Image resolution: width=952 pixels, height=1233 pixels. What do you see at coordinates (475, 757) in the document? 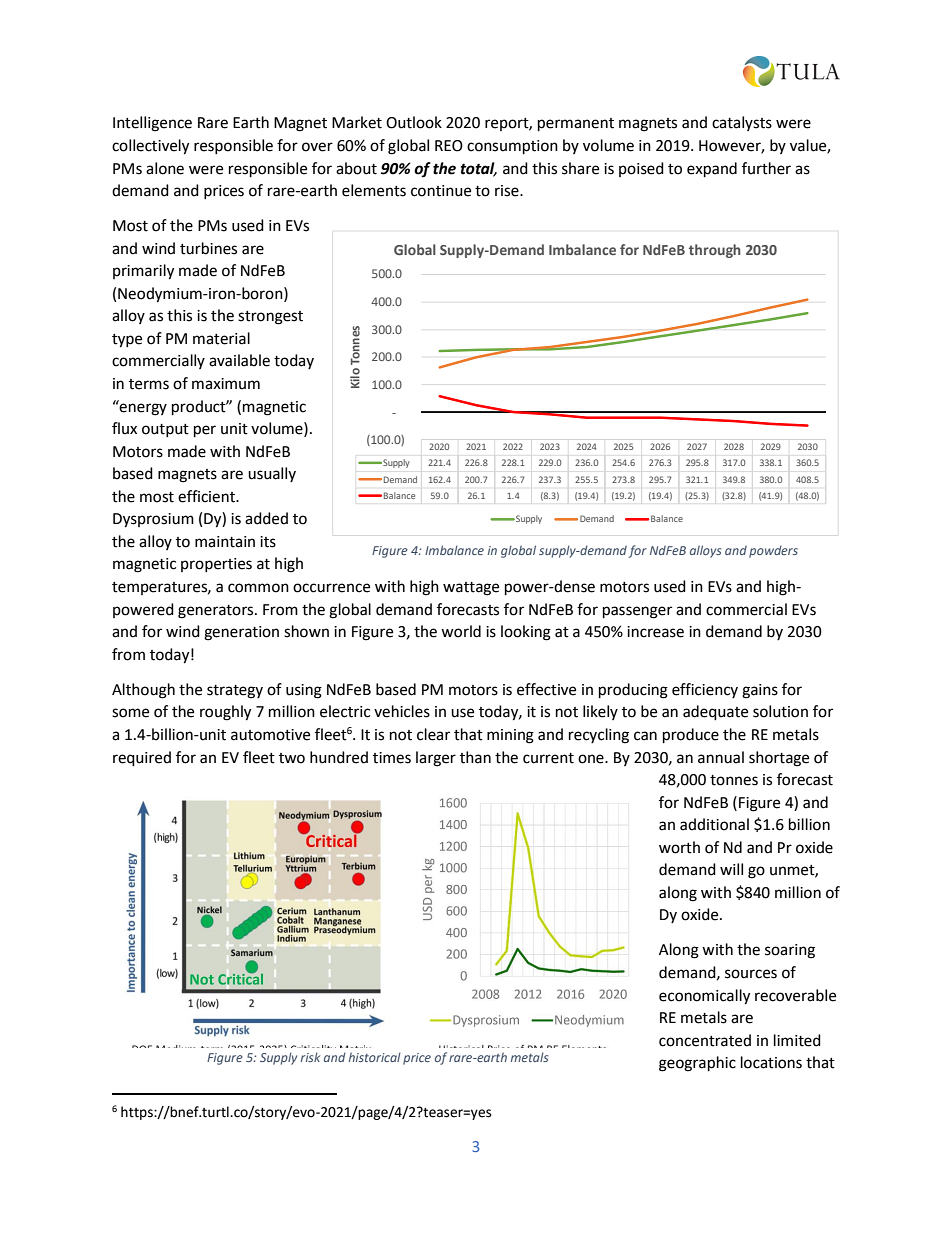
I see `than` at bounding box center [475, 757].
